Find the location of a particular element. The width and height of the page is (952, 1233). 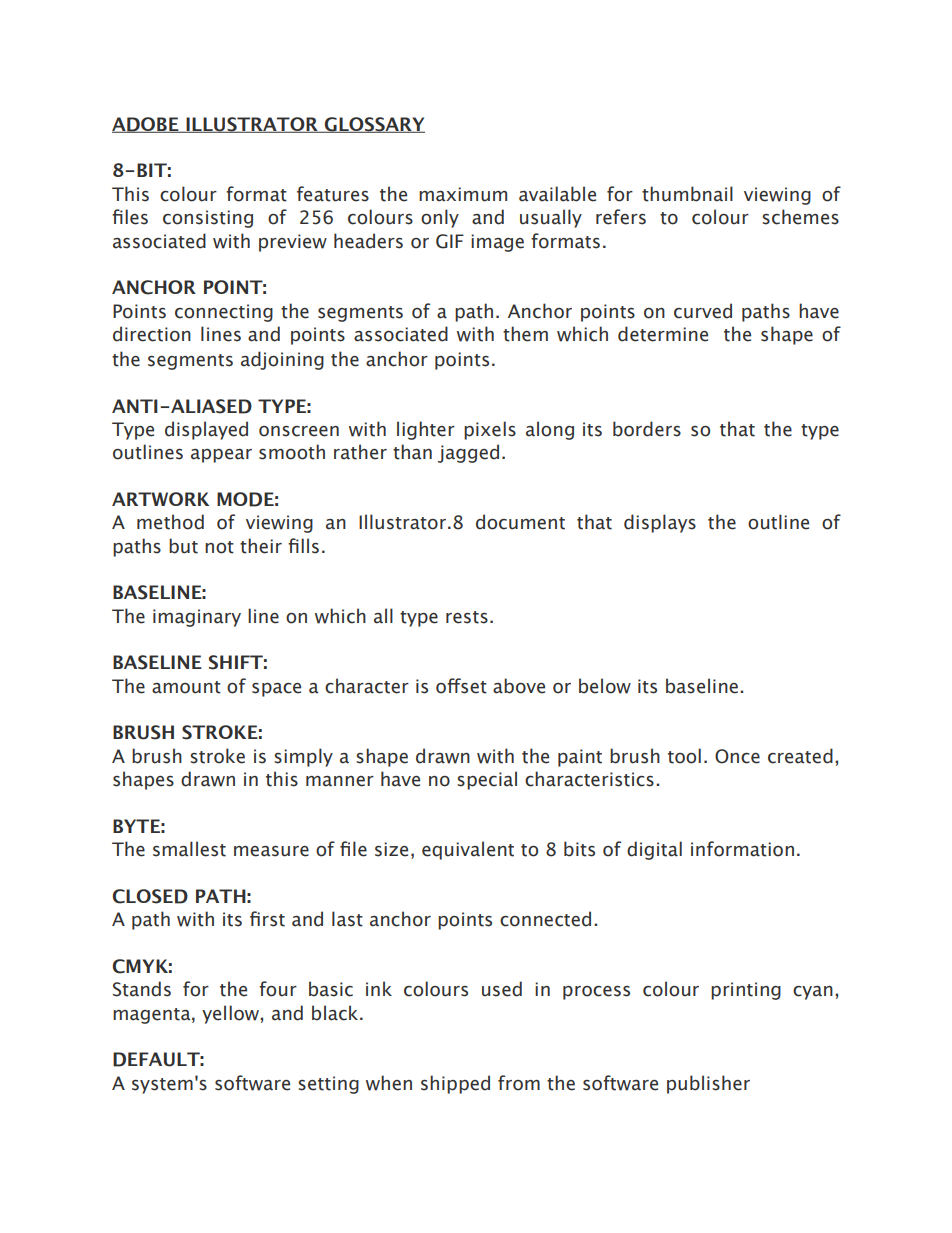

rests is located at coordinates (467, 617).
